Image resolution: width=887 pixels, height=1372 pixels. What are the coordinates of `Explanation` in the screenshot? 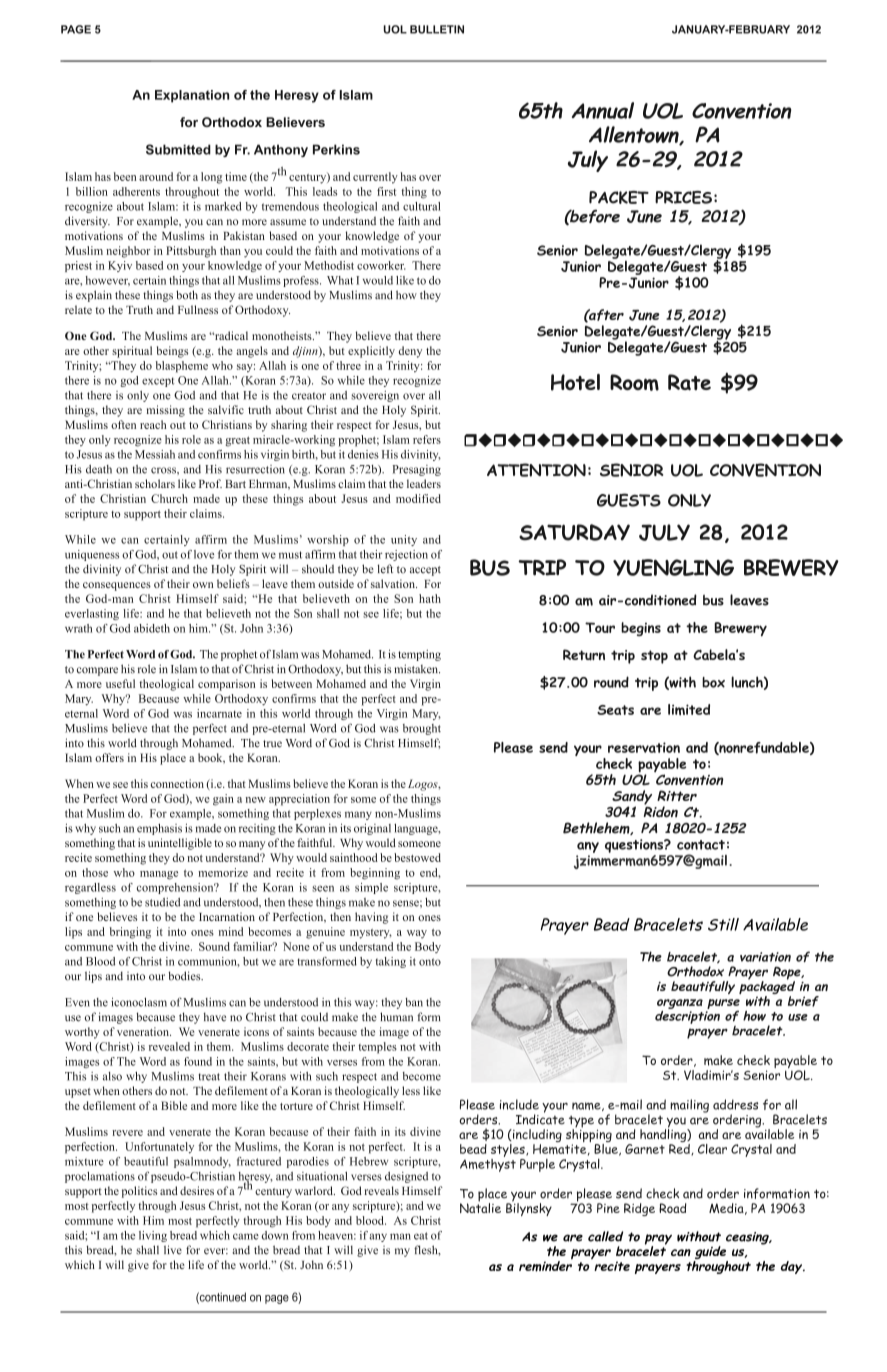 It's located at (192, 96).
